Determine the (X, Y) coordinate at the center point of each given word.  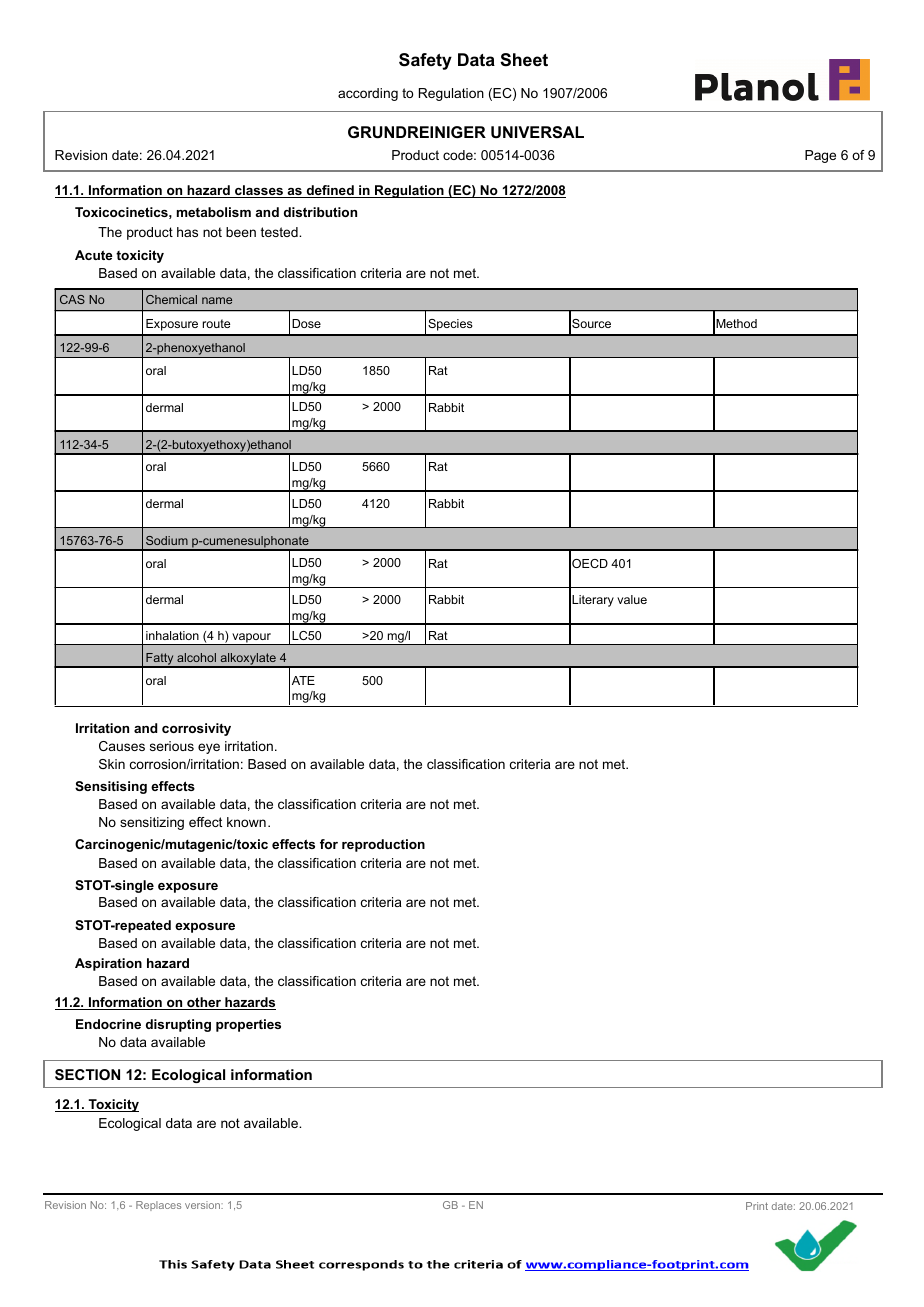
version (203, 1205)
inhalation (172, 635)
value (632, 599)
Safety (425, 61)
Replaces (158, 1206)
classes (259, 191)
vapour (251, 639)
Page (820, 156)
